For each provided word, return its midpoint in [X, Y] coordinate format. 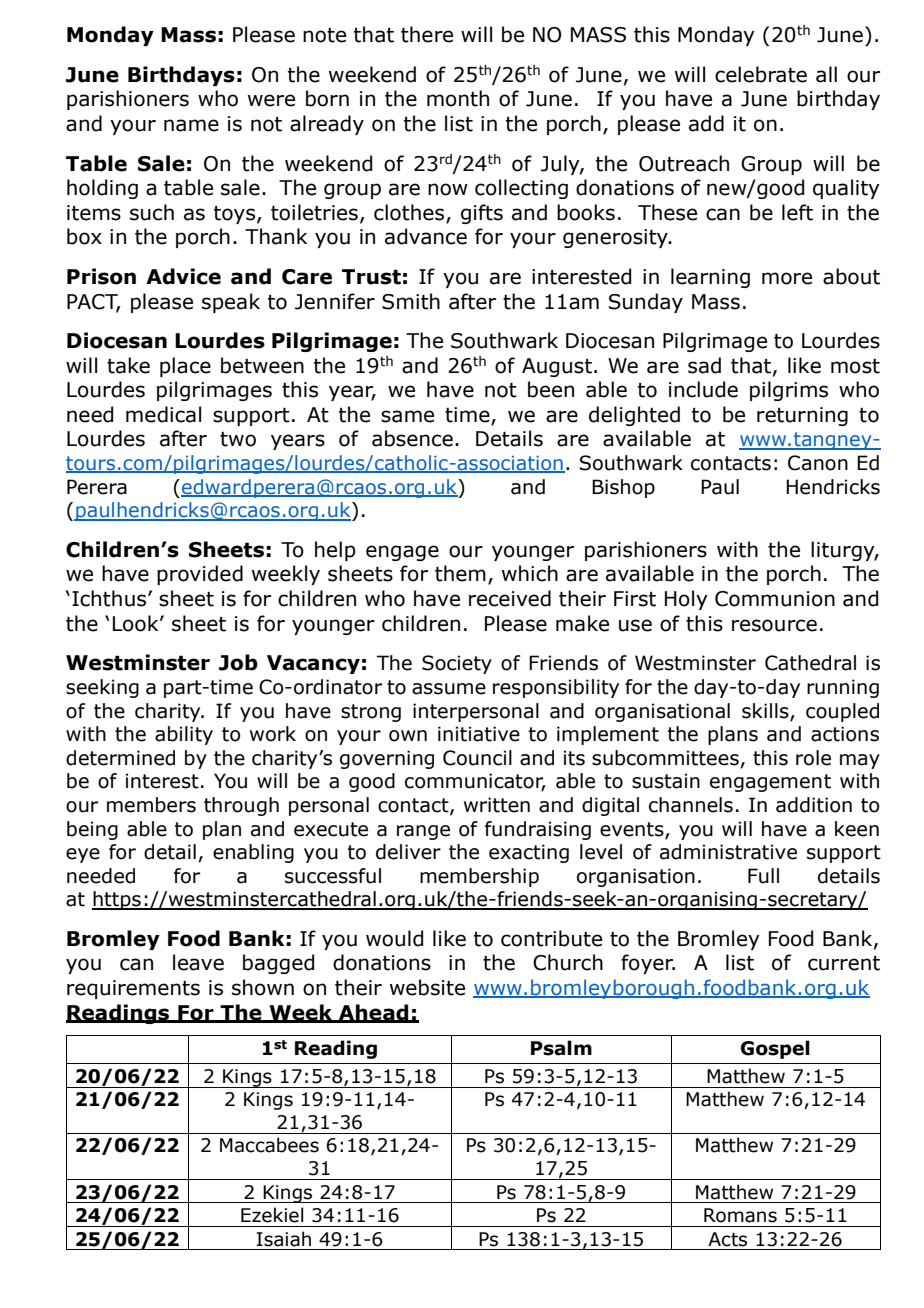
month [458, 98]
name [191, 125]
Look [137, 623]
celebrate [761, 74]
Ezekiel [272, 1215]
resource [774, 625]
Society [457, 664]
